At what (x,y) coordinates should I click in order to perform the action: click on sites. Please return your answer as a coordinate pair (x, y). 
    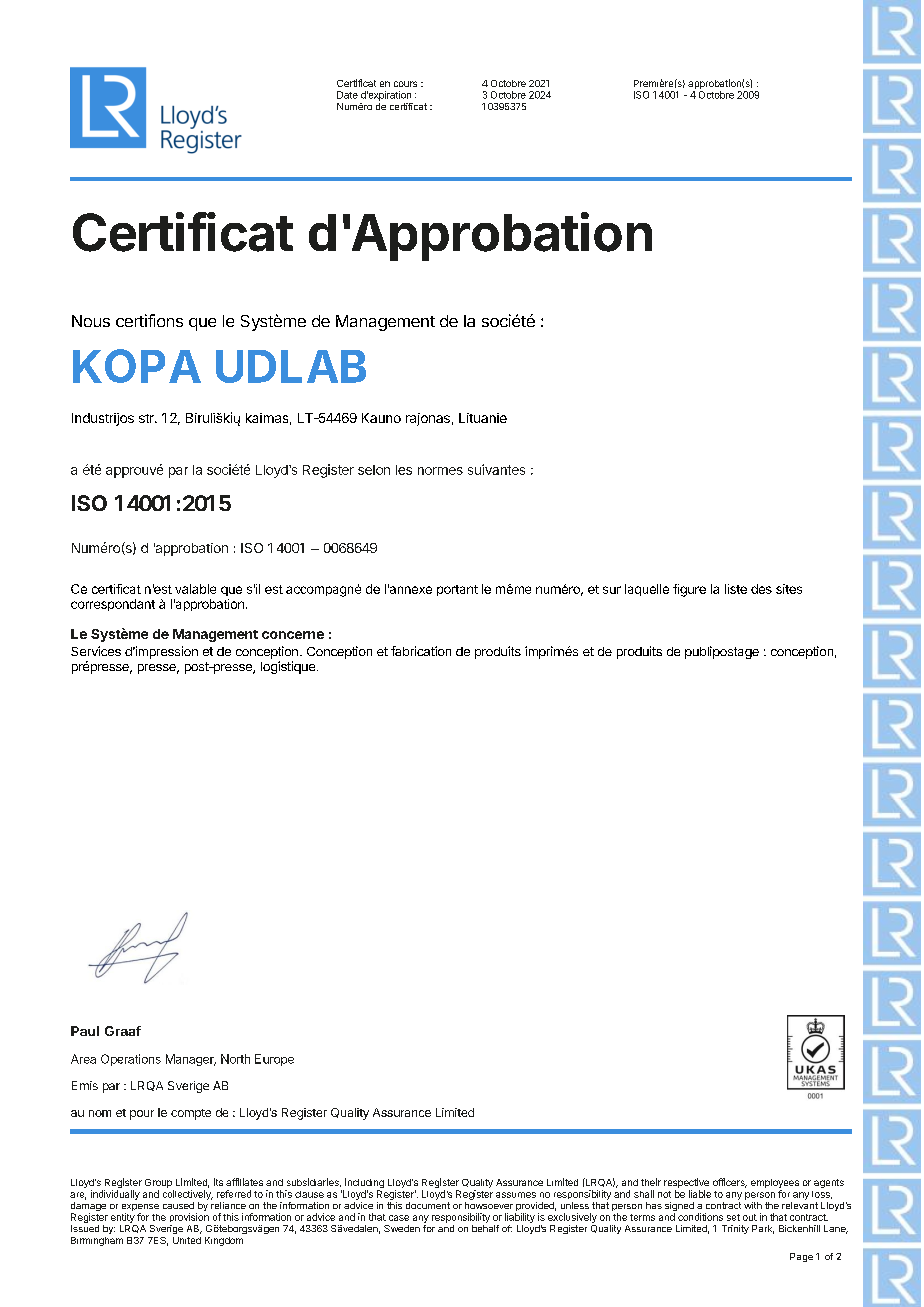
    Looking at the image, I should click on (789, 589).
